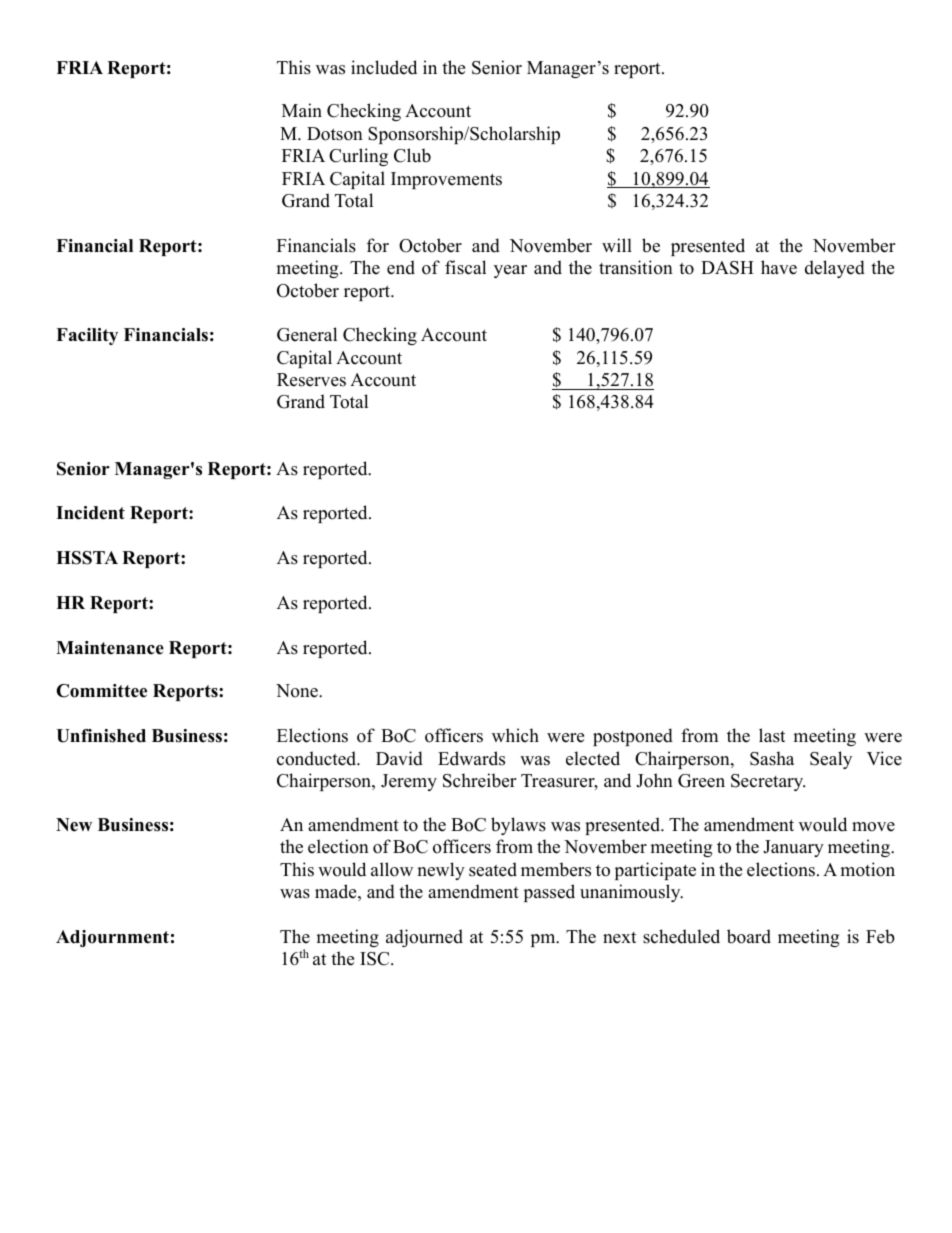 This screenshot has width=952, height=1233. Describe the element at coordinates (412, 155) in the screenshot. I see `Club` at that location.
